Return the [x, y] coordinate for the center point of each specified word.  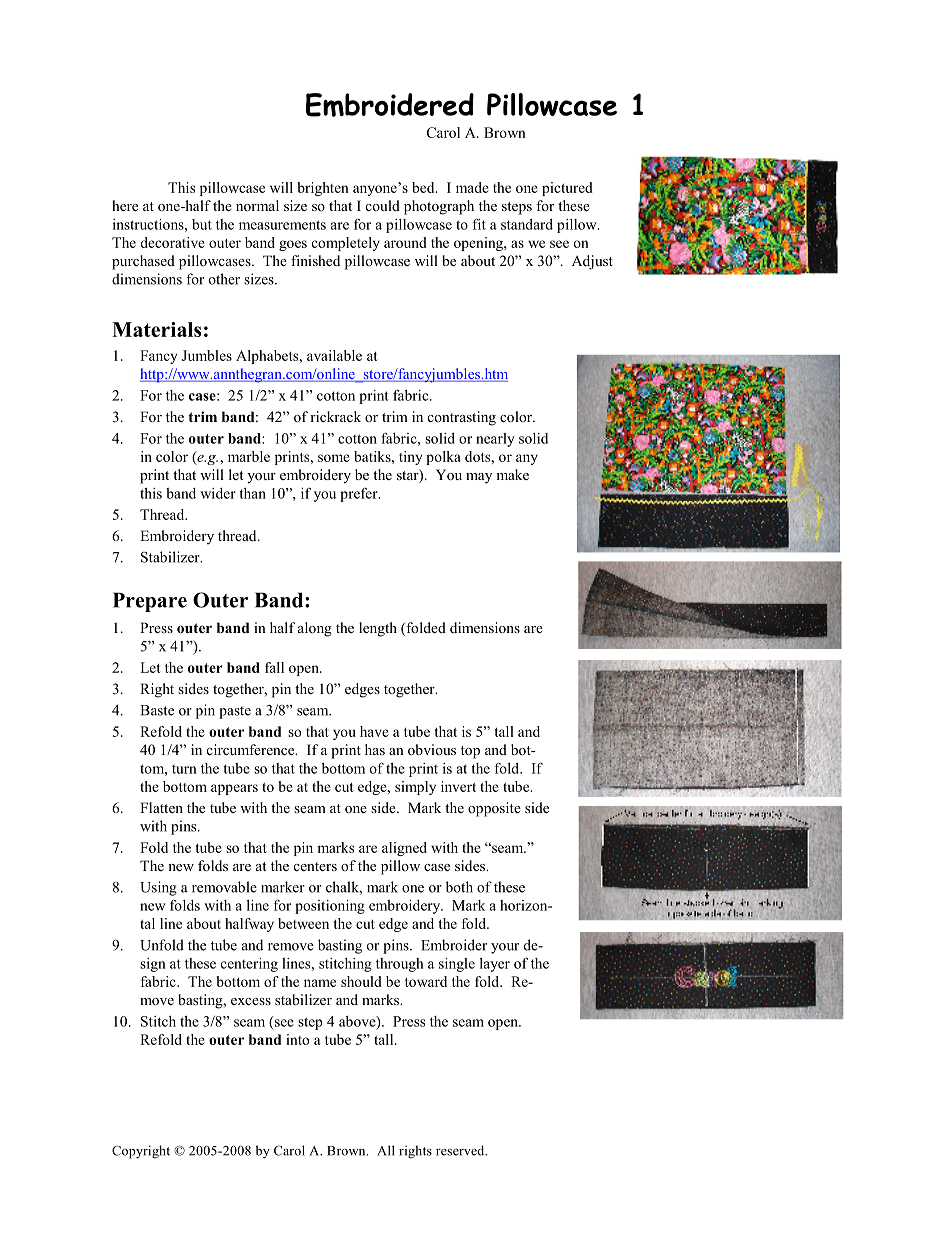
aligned [404, 849]
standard [527, 224]
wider [218, 493]
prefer [360, 495]
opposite [494, 809]
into [297, 1039]
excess [251, 1001]
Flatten [161, 807]
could [383, 205]
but [202, 224]
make [512, 474]
